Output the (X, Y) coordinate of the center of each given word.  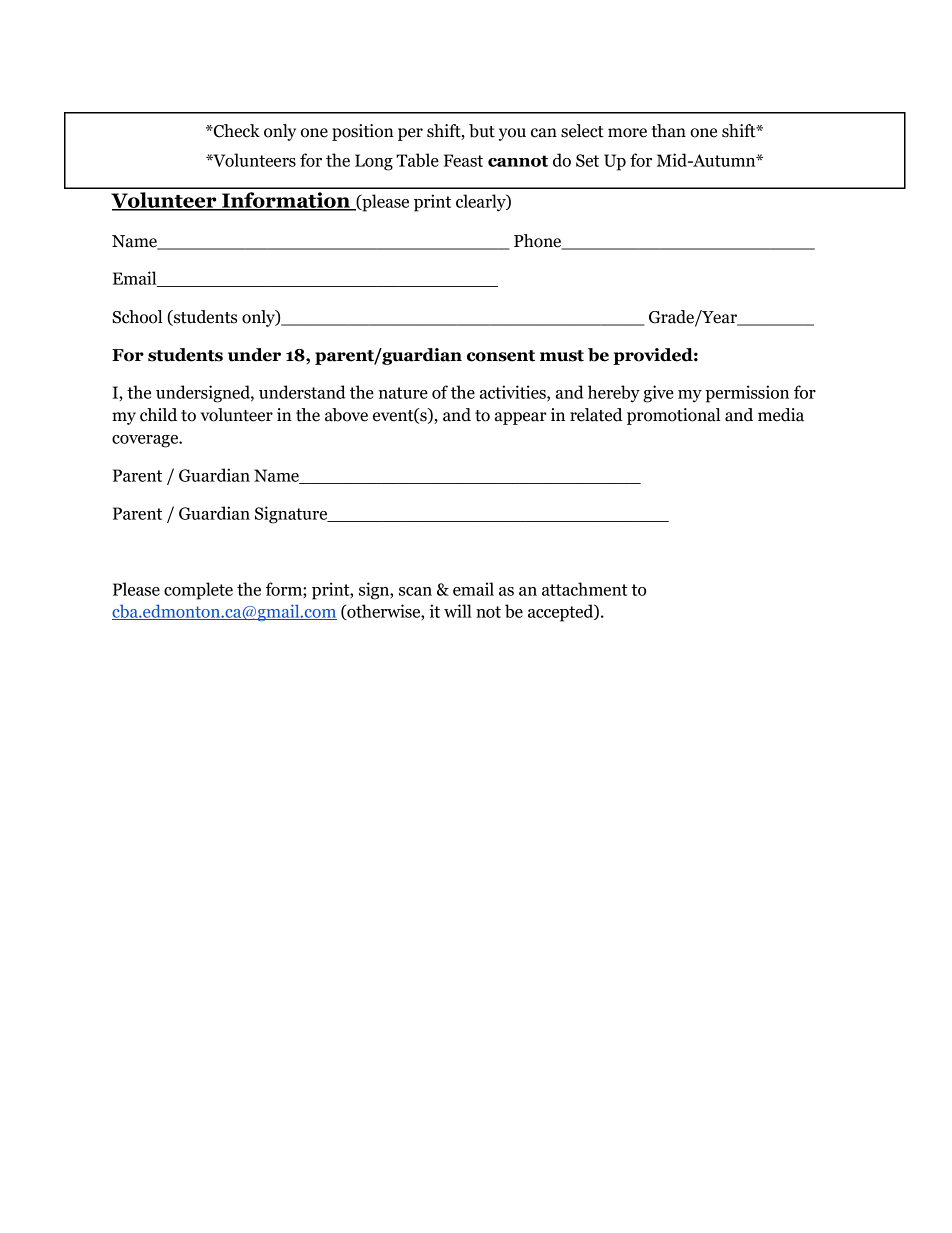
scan (415, 591)
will (458, 611)
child (158, 415)
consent (501, 356)
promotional (673, 416)
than (668, 131)
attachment (584, 589)
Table (417, 160)
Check (235, 131)
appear (521, 418)
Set (587, 160)
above (346, 415)
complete (198, 591)
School (137, 317)
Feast (463, 160)
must (562, 356)
